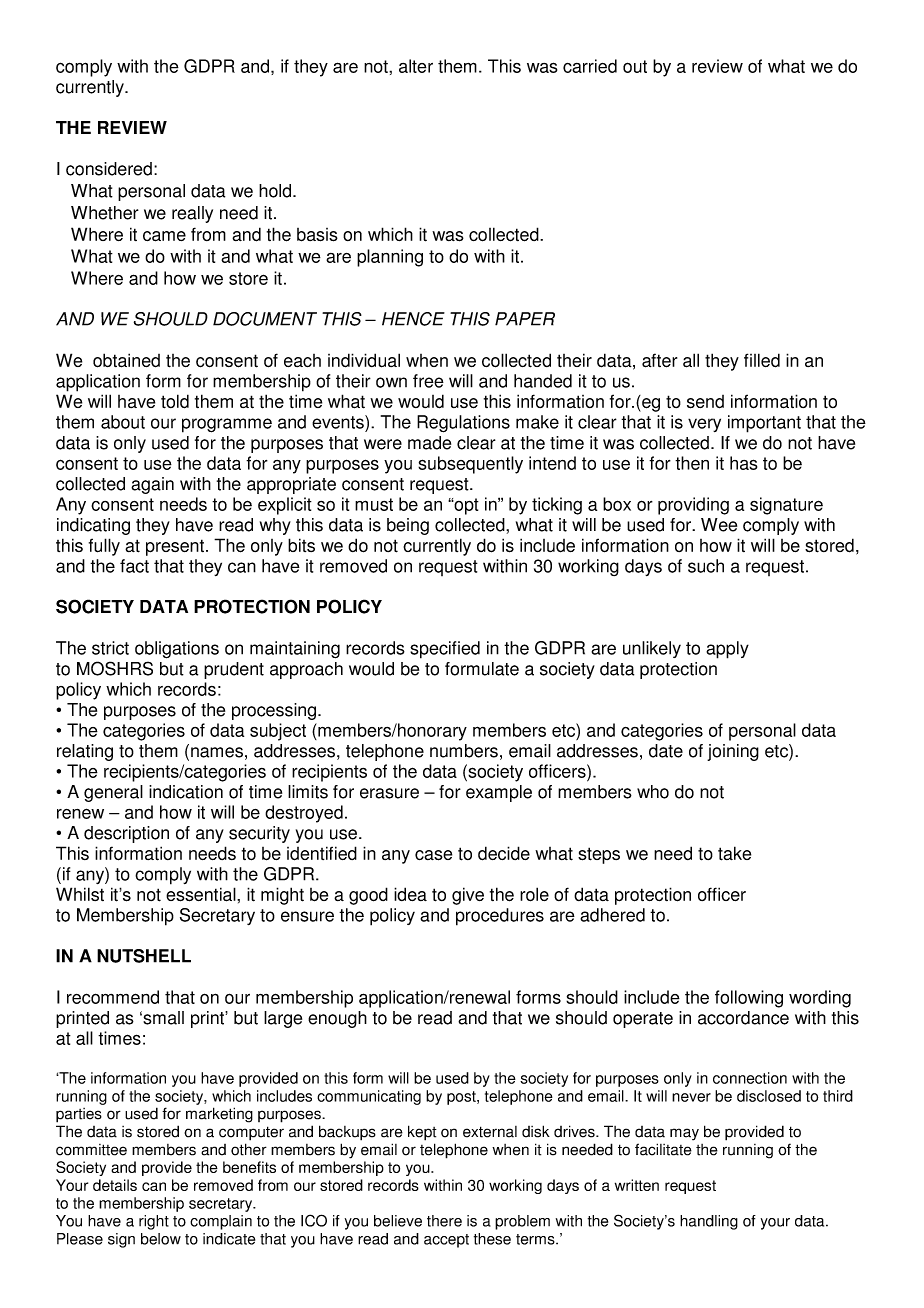  I want to click on right, so click(154, 1222).
